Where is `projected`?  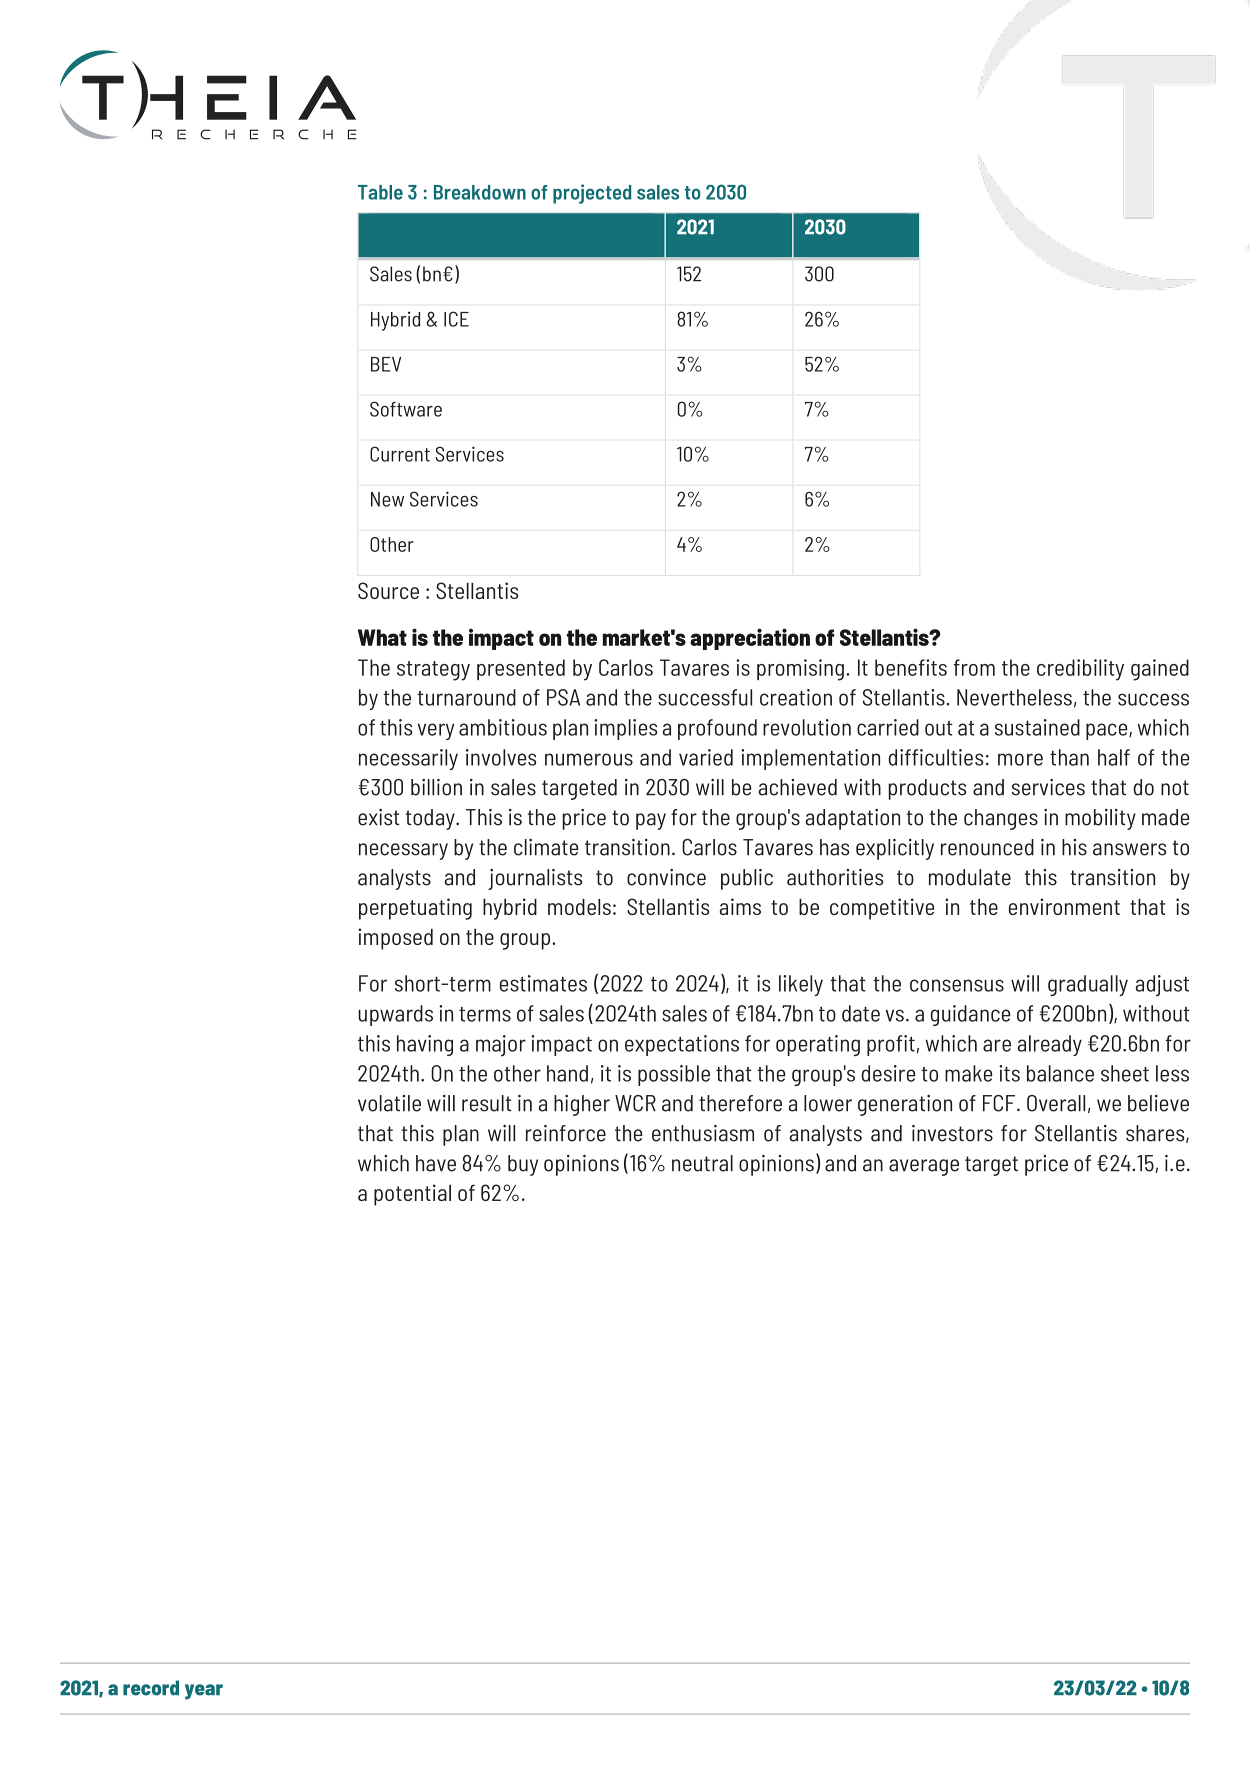
projected is located at coordinates (592, 194).
